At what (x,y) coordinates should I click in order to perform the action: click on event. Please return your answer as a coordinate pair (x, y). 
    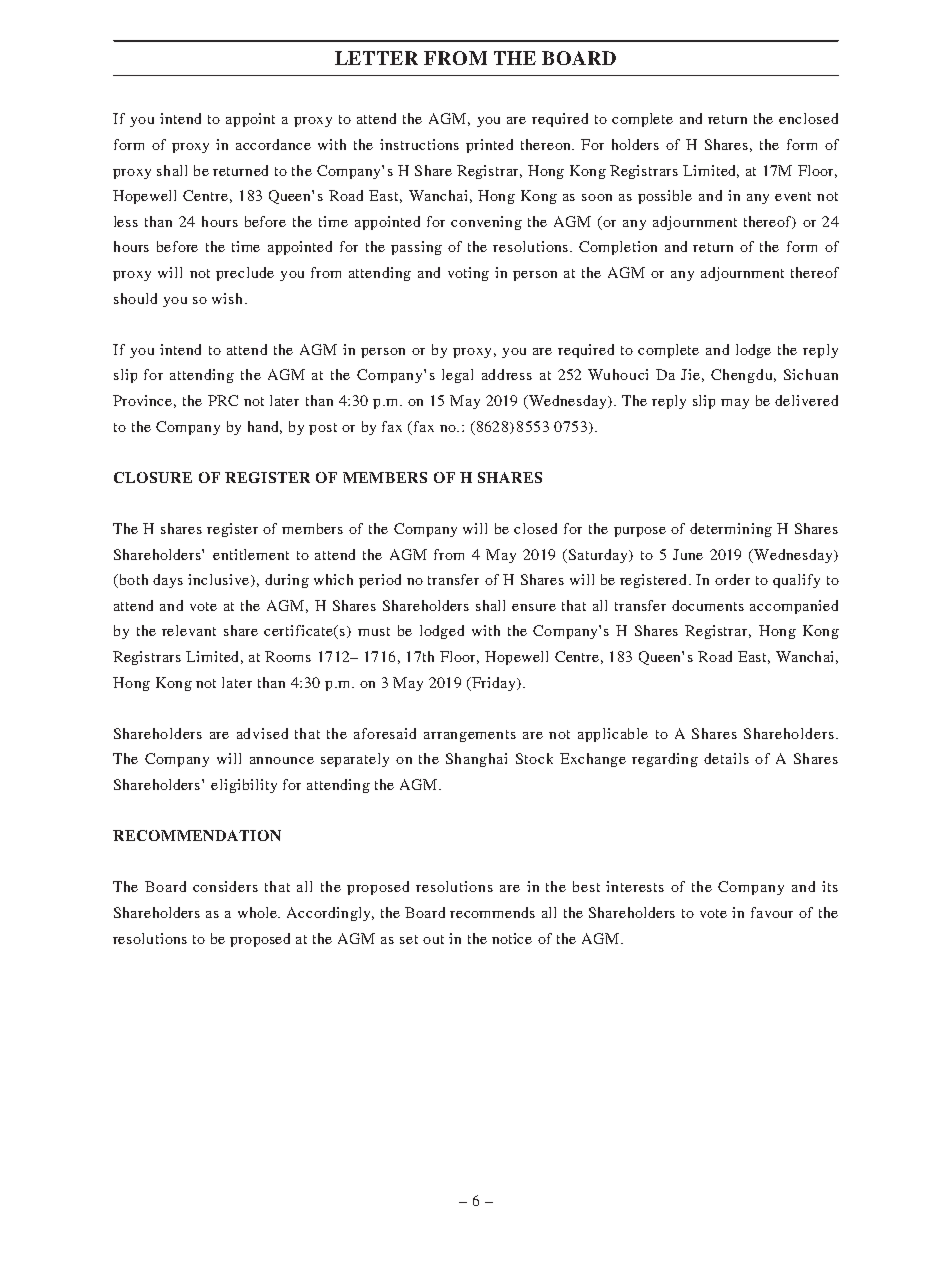
    Looking at the image, I should click on (793, 196).
